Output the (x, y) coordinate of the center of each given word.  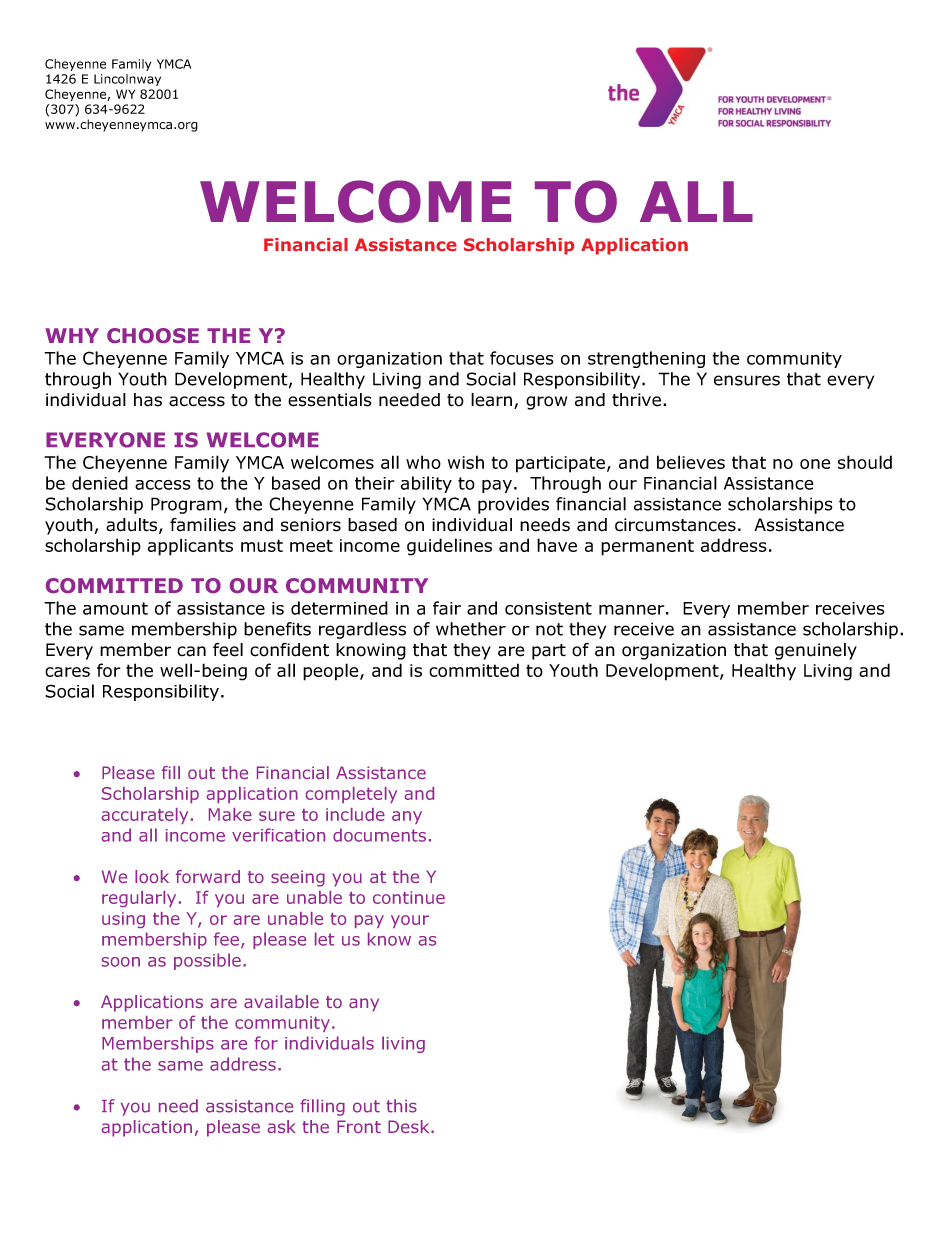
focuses (522, 358)
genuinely (816, 651)
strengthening (646, 359)
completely (351, 795)
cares (67, 672)
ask (281, 1126)
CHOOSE (153, 335)
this (401, 1106)
